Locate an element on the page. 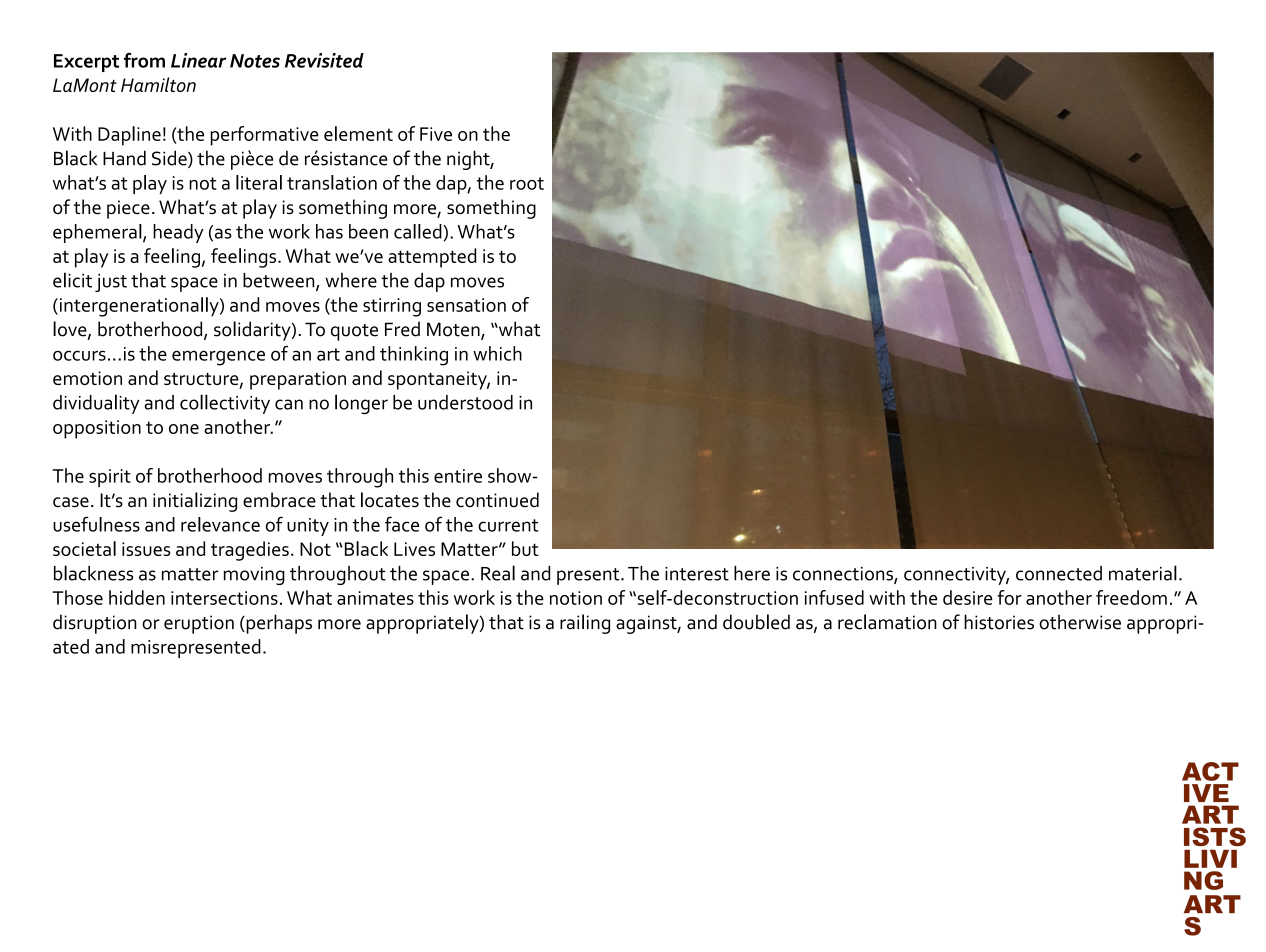  root is located at coordinates (527, 183).
